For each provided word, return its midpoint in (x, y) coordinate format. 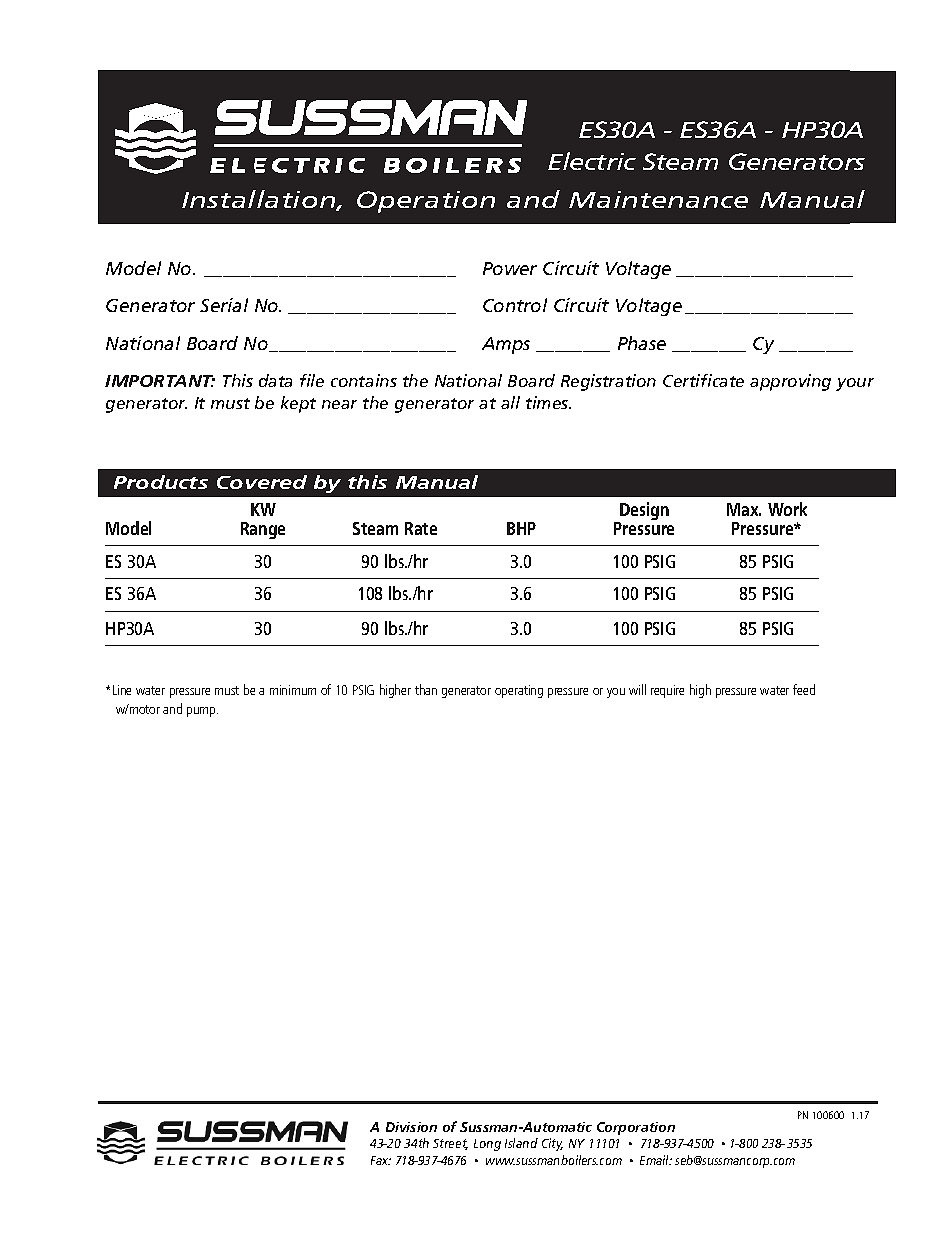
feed (804, 689)
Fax (381, 1160)
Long (487, 1145)
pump (202, 712)
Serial (224, 305)
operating (519, 691)
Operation (426, 202)
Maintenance (658, 199)
